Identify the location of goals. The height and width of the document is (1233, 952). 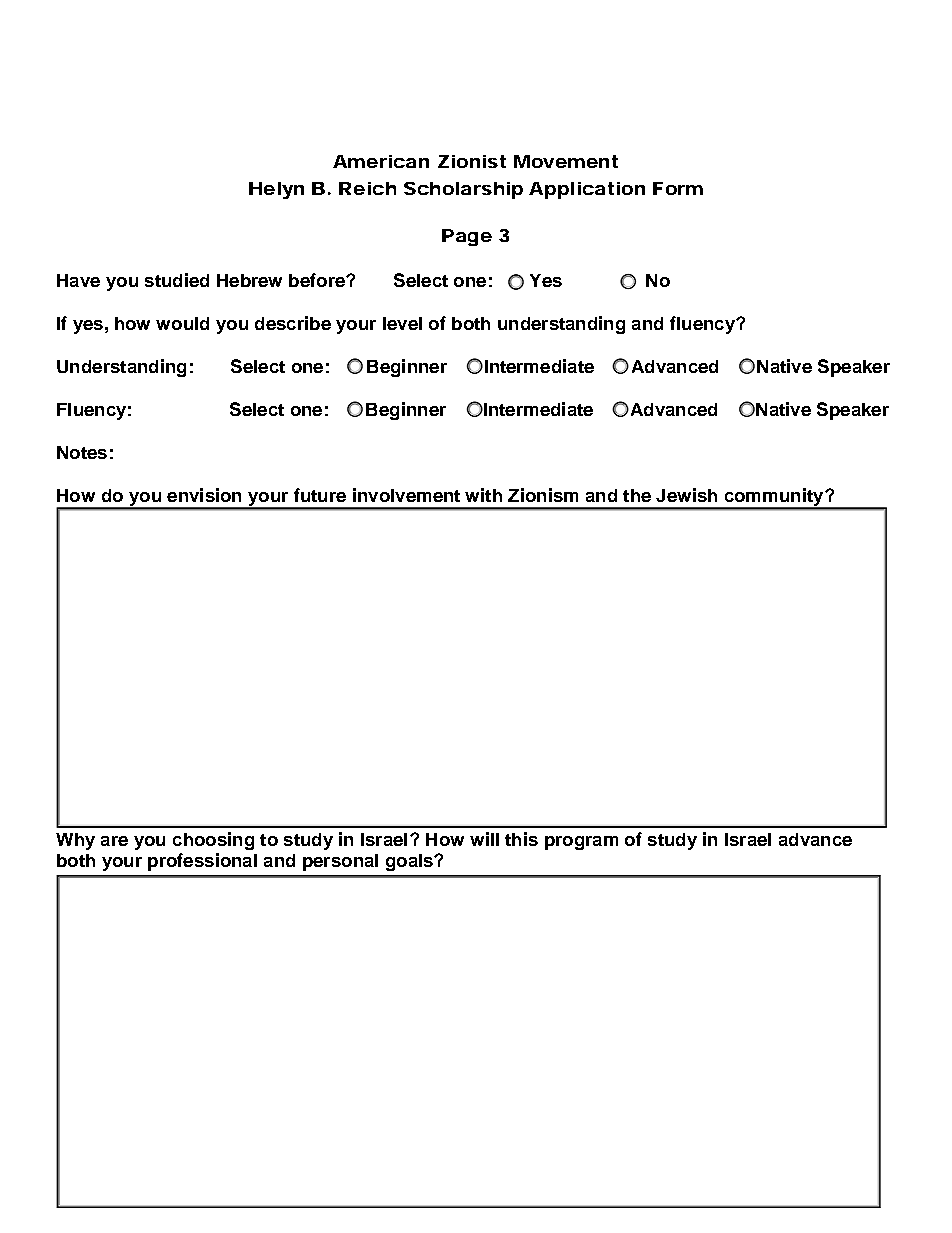
(410, 862).
